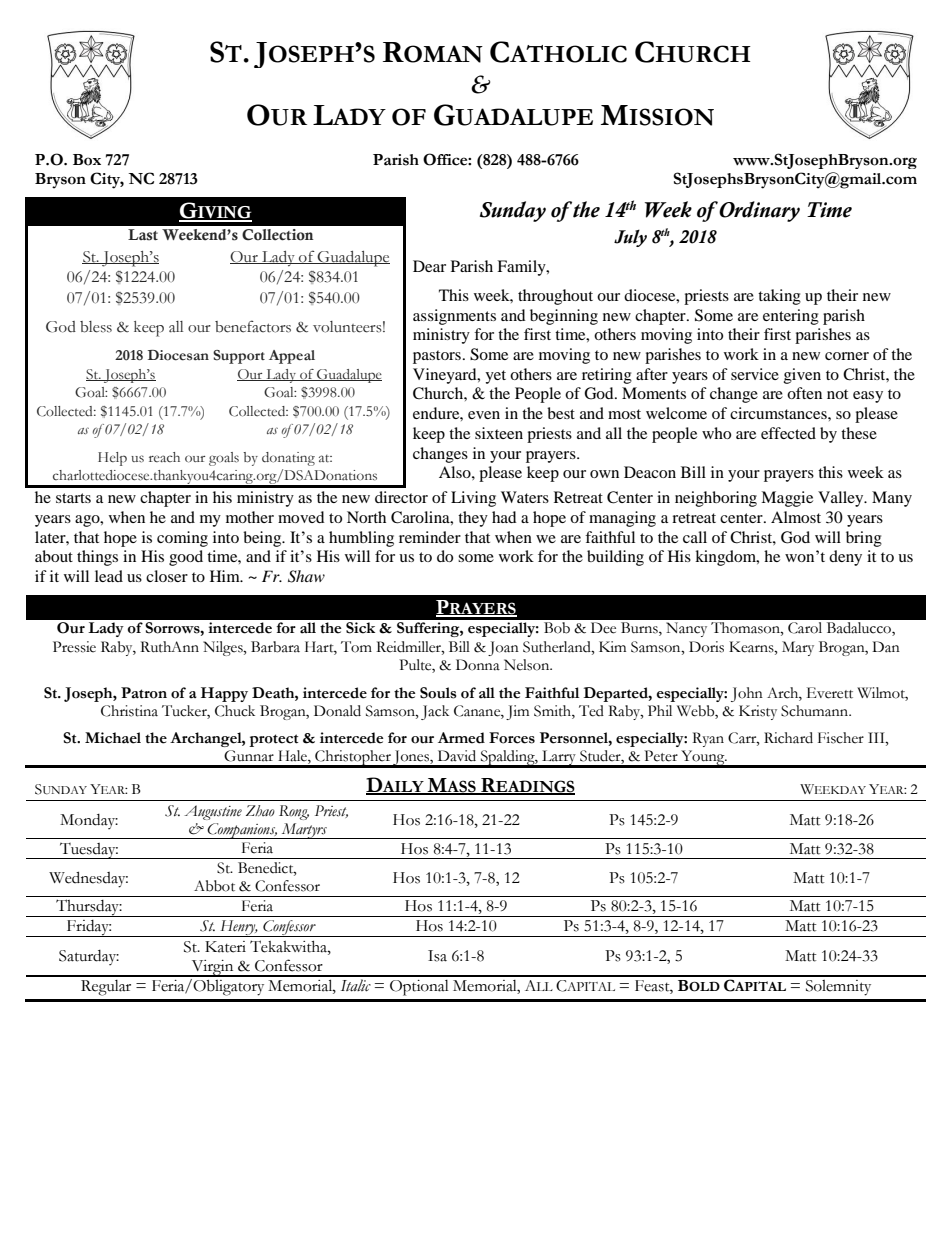  Describe the element at coordinates (457, 756) in the screenshot. I see `David` at that location.
